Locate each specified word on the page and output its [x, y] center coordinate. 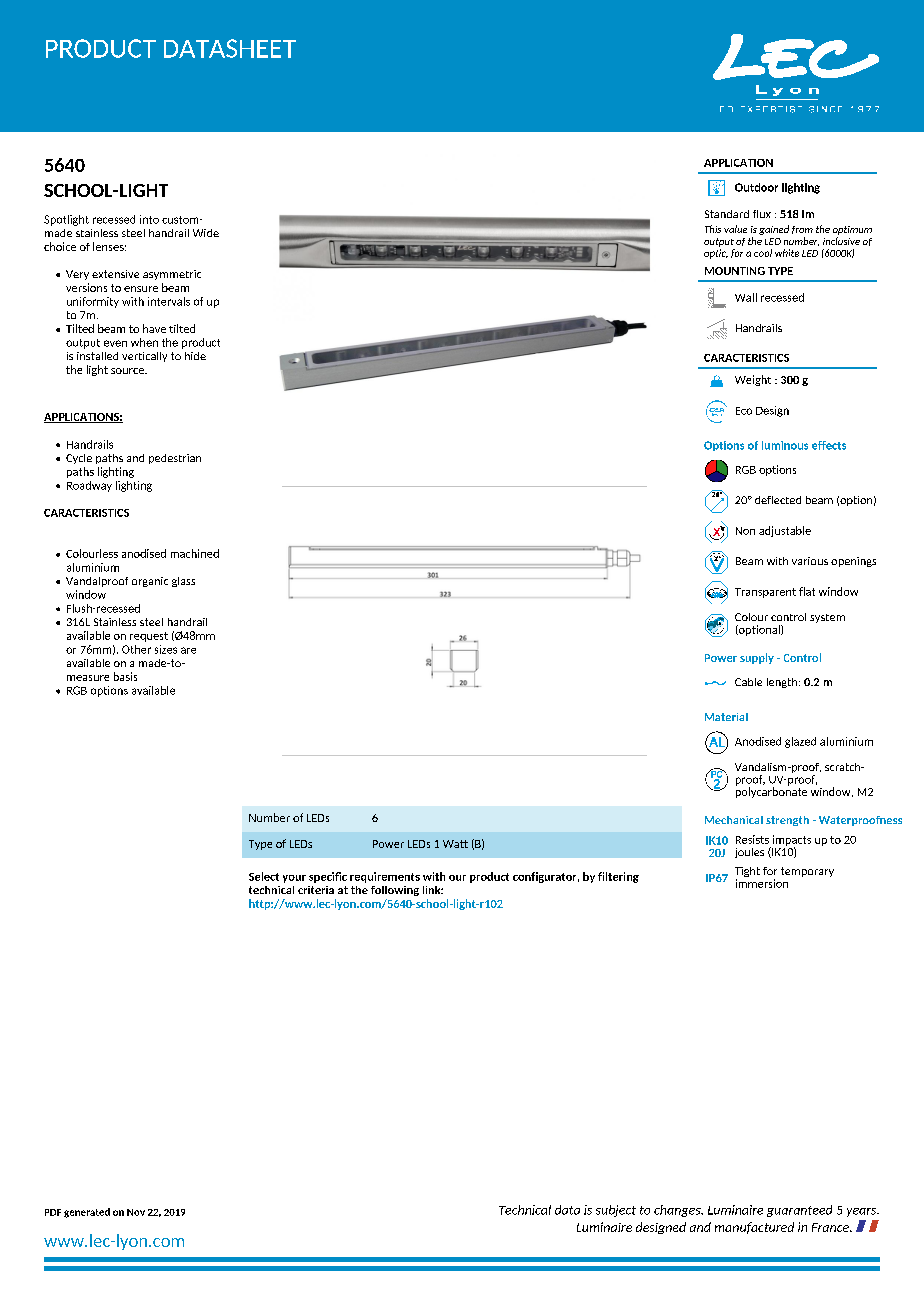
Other [136, 649]
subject [616, 1211]
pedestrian [175, 459]
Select [264, 876]
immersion [762, 883]
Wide [206, 233]
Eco [744, 411]
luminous [785, 445]
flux [762, 214]
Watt [455, 844]
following [395, 891]
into [149, 219]
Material [726, 717]
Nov [136, 1212]
